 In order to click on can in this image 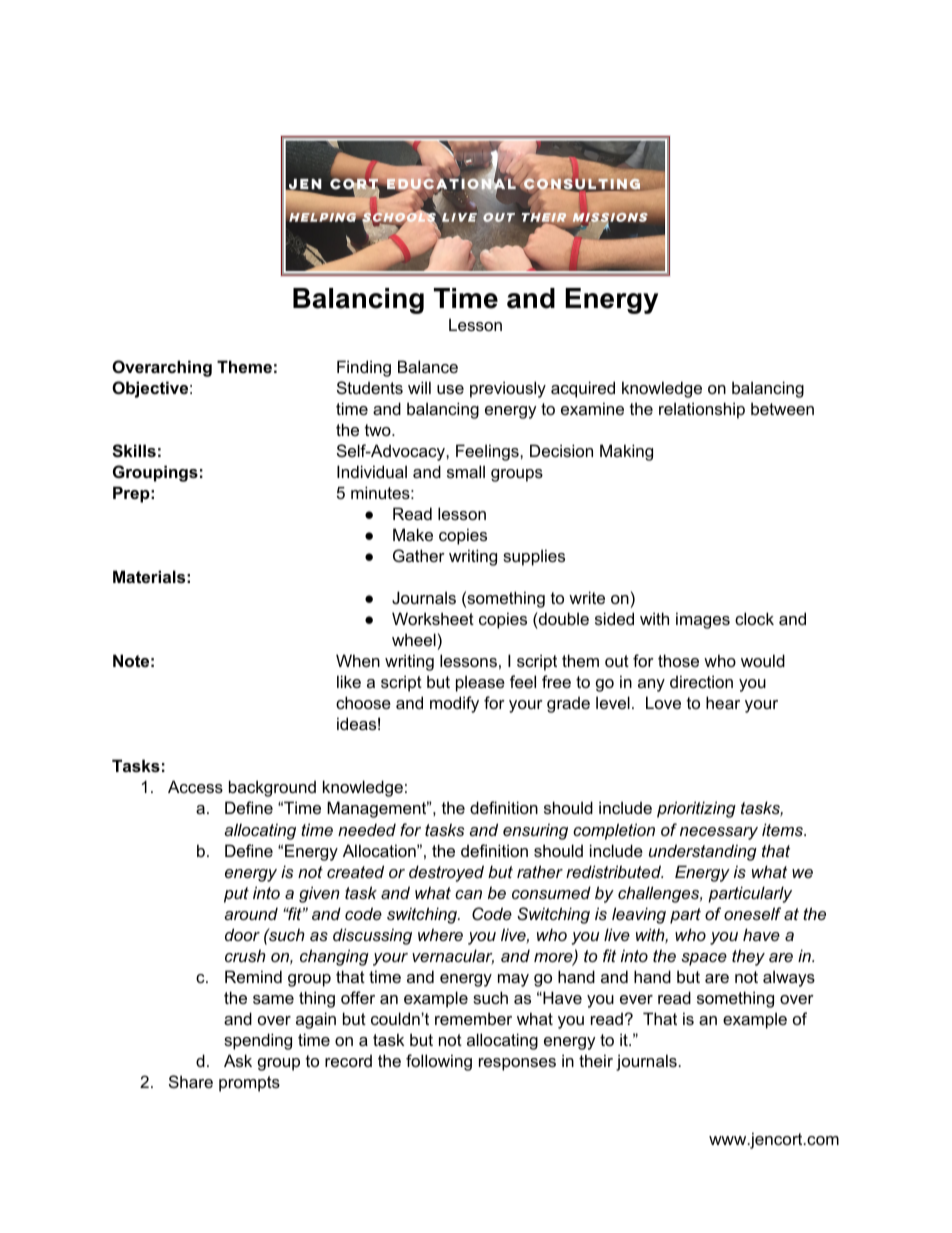, I will do `click(468, 894)`.
